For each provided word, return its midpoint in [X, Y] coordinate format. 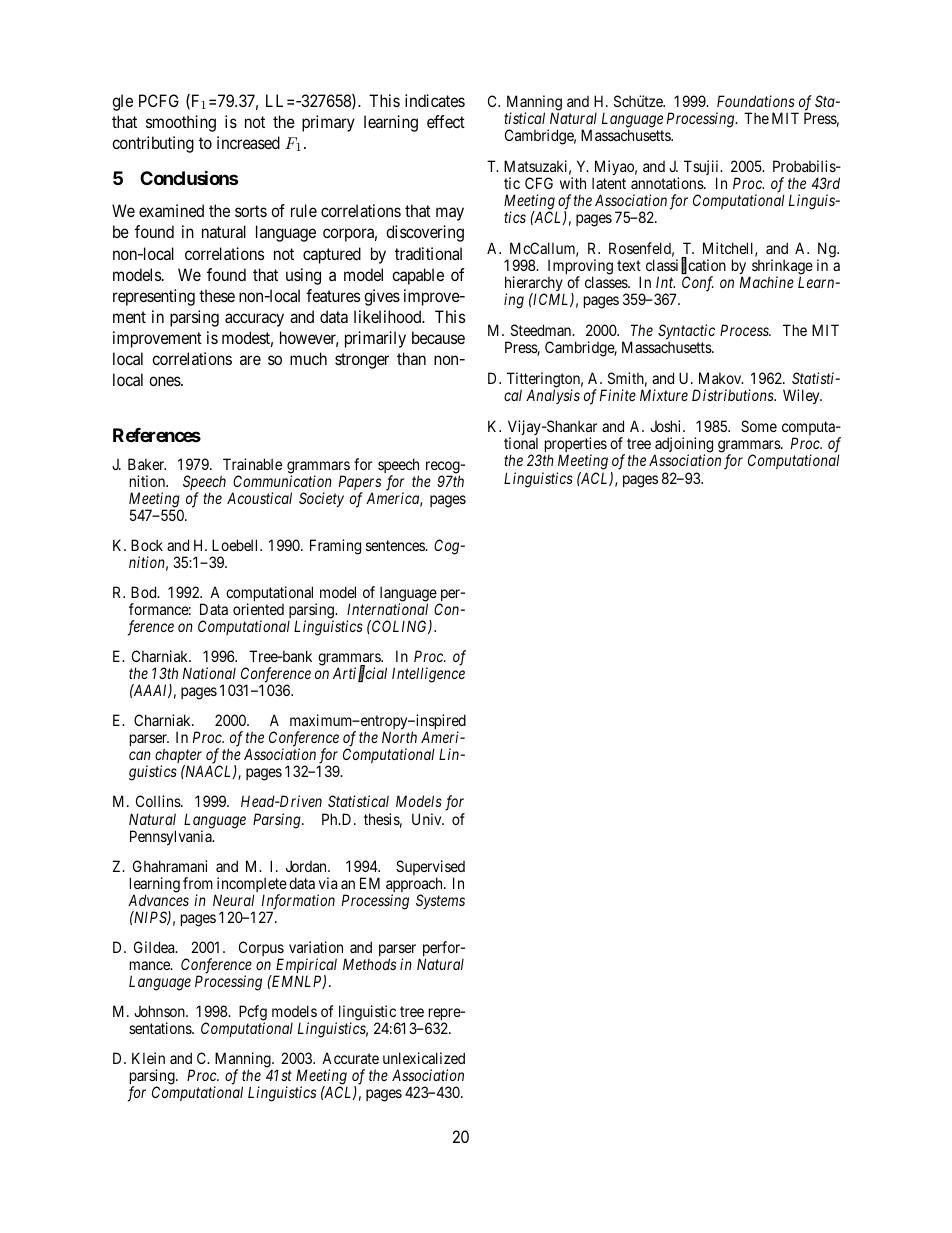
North [399, 737]
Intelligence [428, 675]
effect [446, 121]
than [411, 358]
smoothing [181, 123]
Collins [159, 801]
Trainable [252, 464]
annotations [668, 183]
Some [759, 426]
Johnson [160, 1011]
